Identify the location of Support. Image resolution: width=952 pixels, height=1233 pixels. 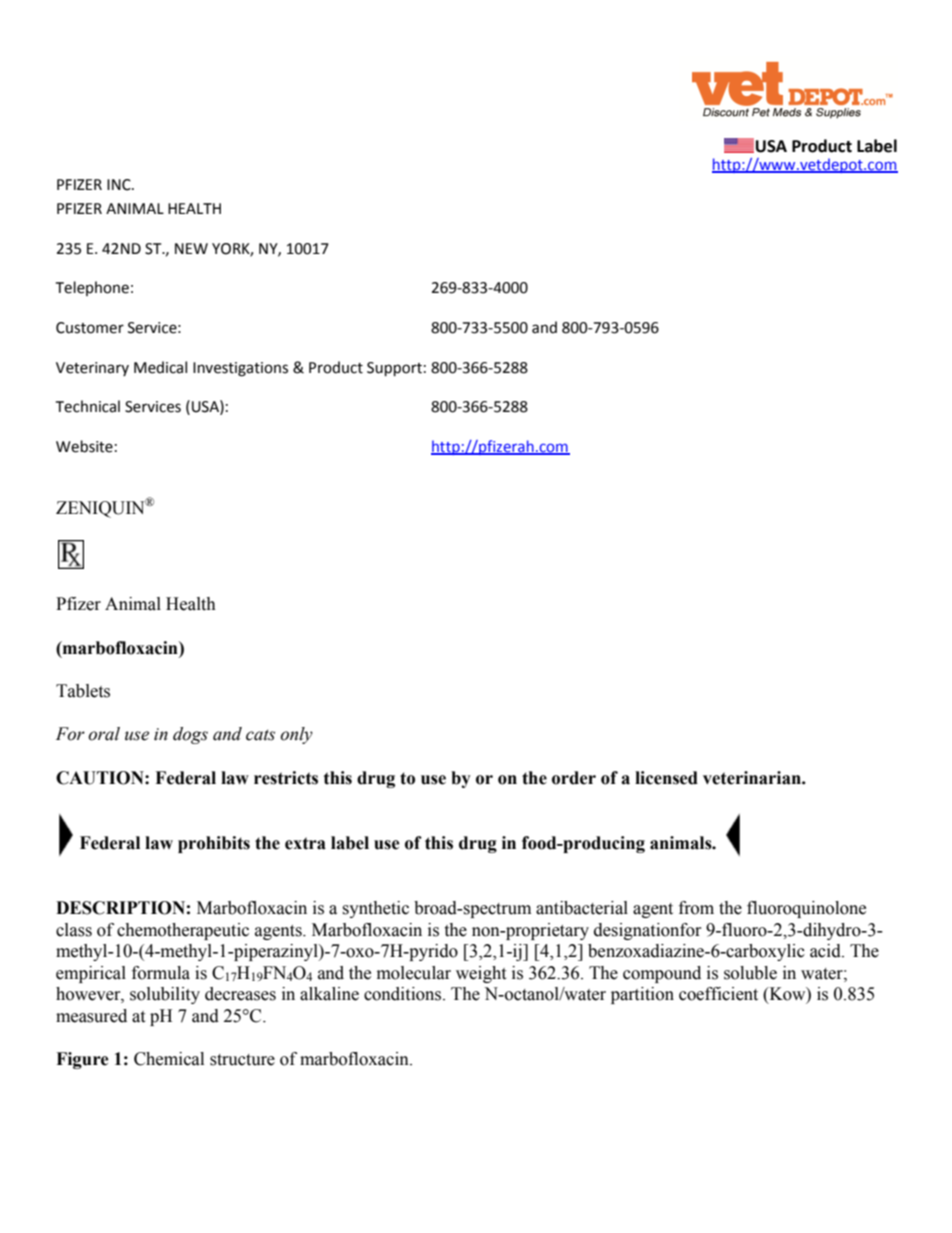
(394, 369).
